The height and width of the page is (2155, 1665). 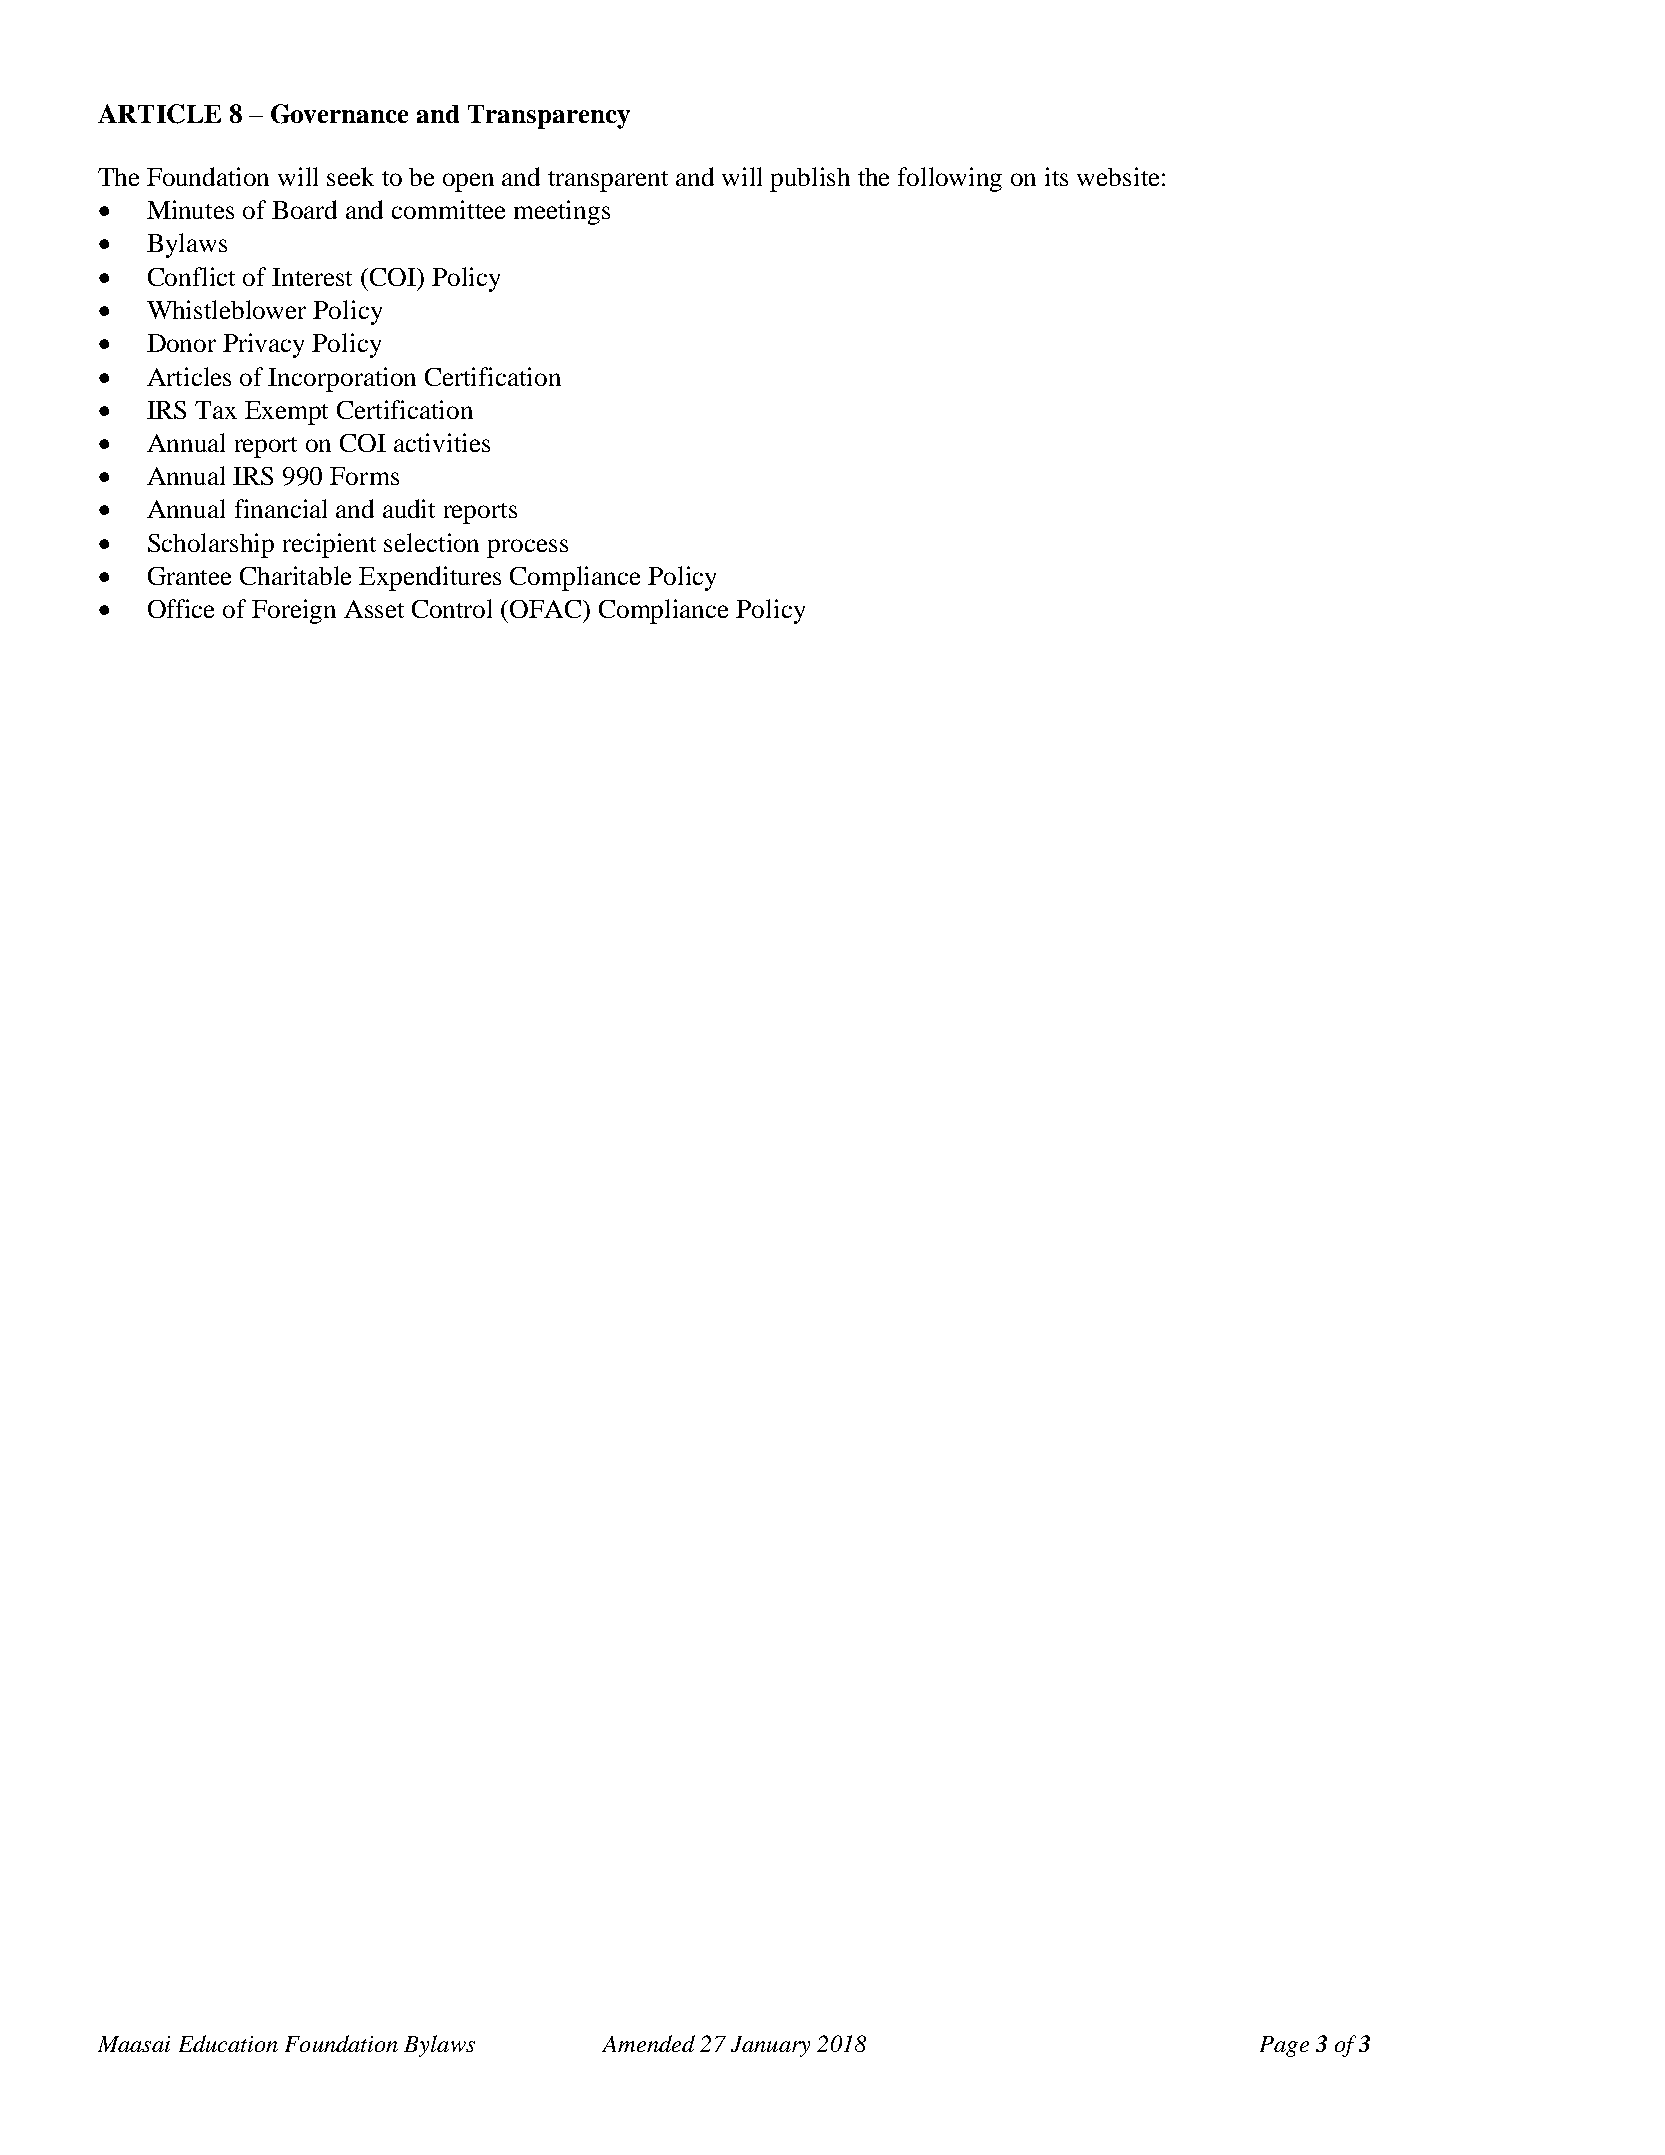 What do you see at coordinates (648, 2043) in the page?
I see `Amended` at bounding box center [648, 2043].
